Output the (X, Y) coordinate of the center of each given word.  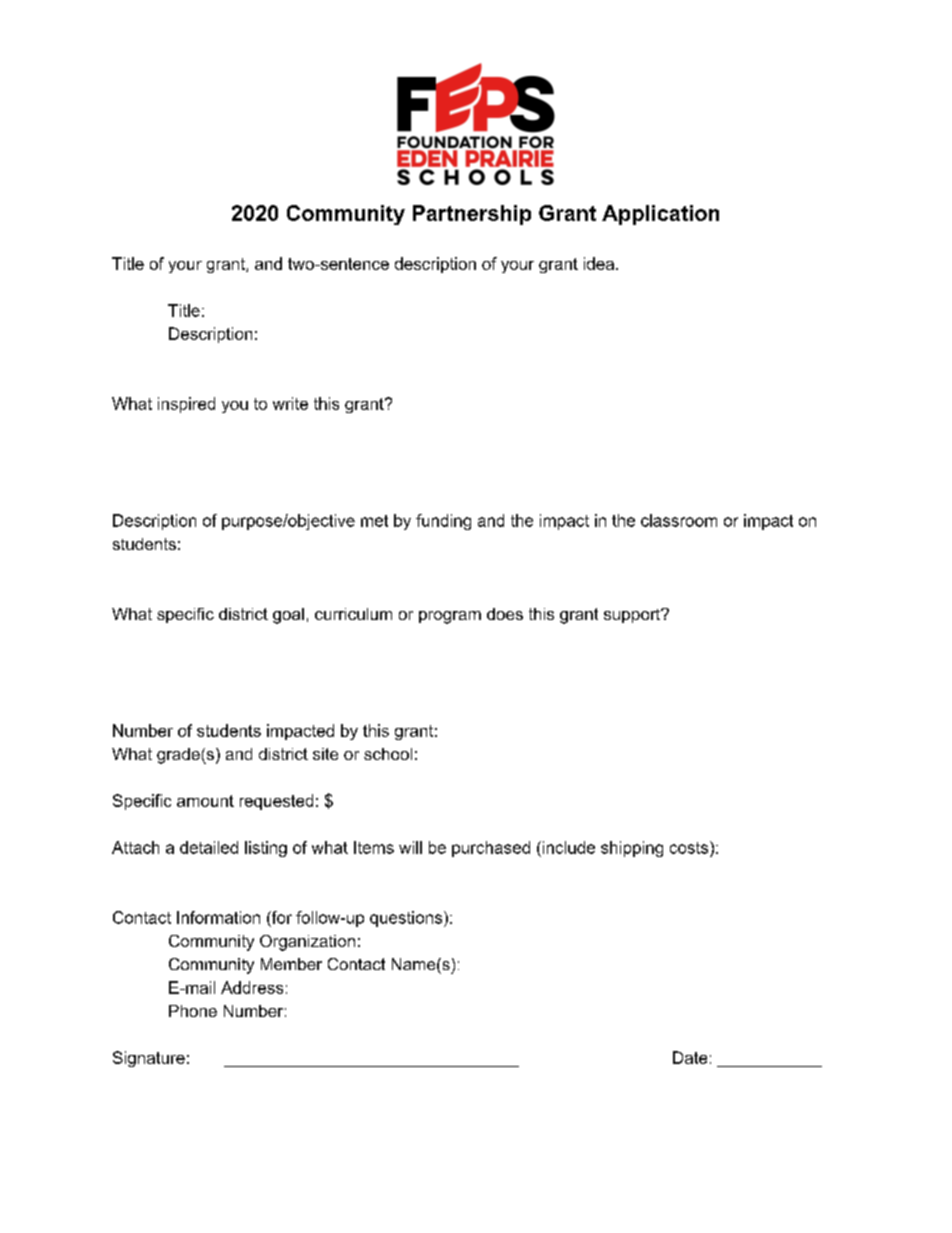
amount (205, 801)
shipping (632, 849)
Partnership (472, 215)
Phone (193, 1011)
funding (443, 522)
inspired (186, 405)
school (388, 754)
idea (600, 263)
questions (407, 919)
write (290, 403)
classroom (679, 520)
